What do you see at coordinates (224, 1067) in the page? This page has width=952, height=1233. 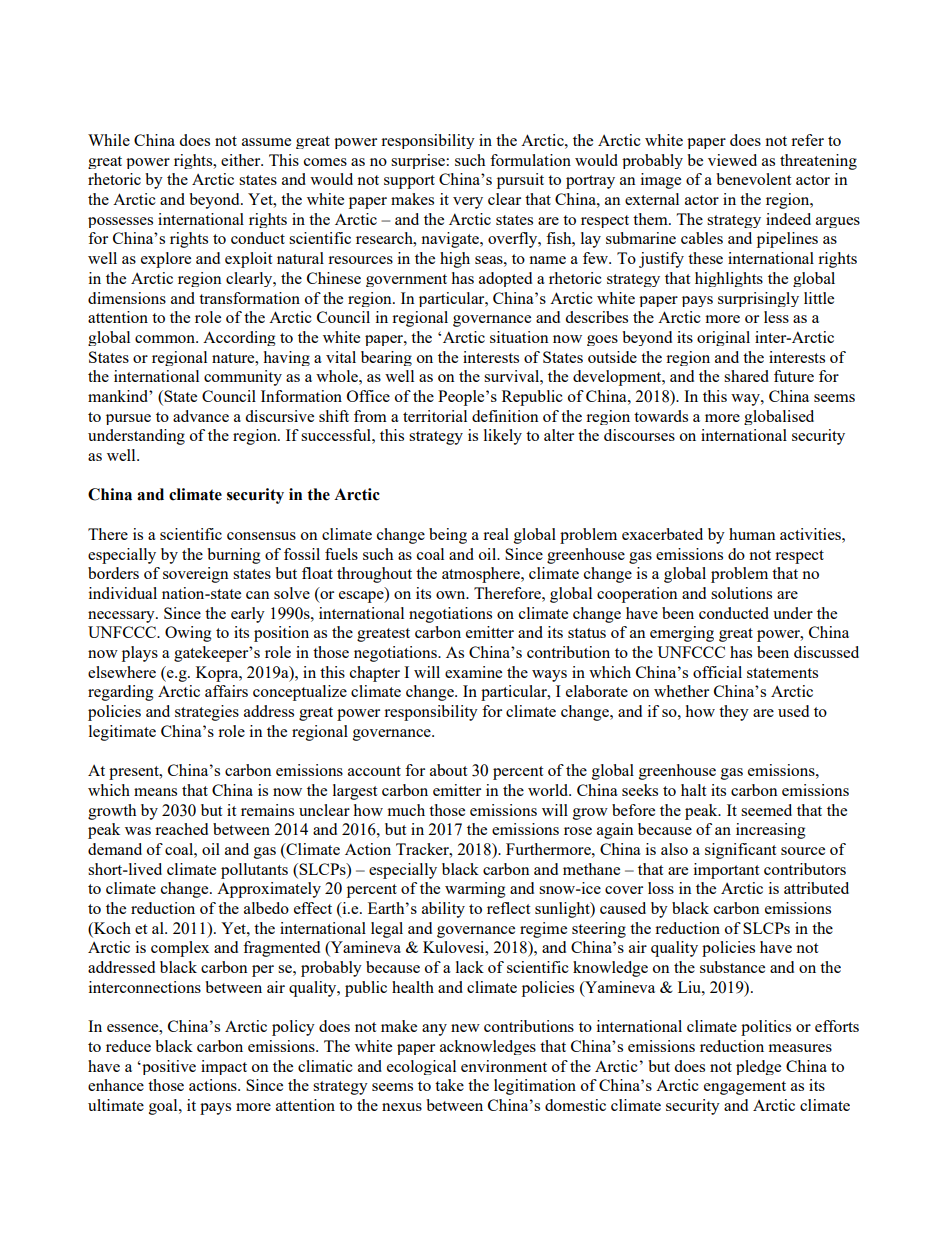 I see `impact` at bounding box center [224, 1067].
